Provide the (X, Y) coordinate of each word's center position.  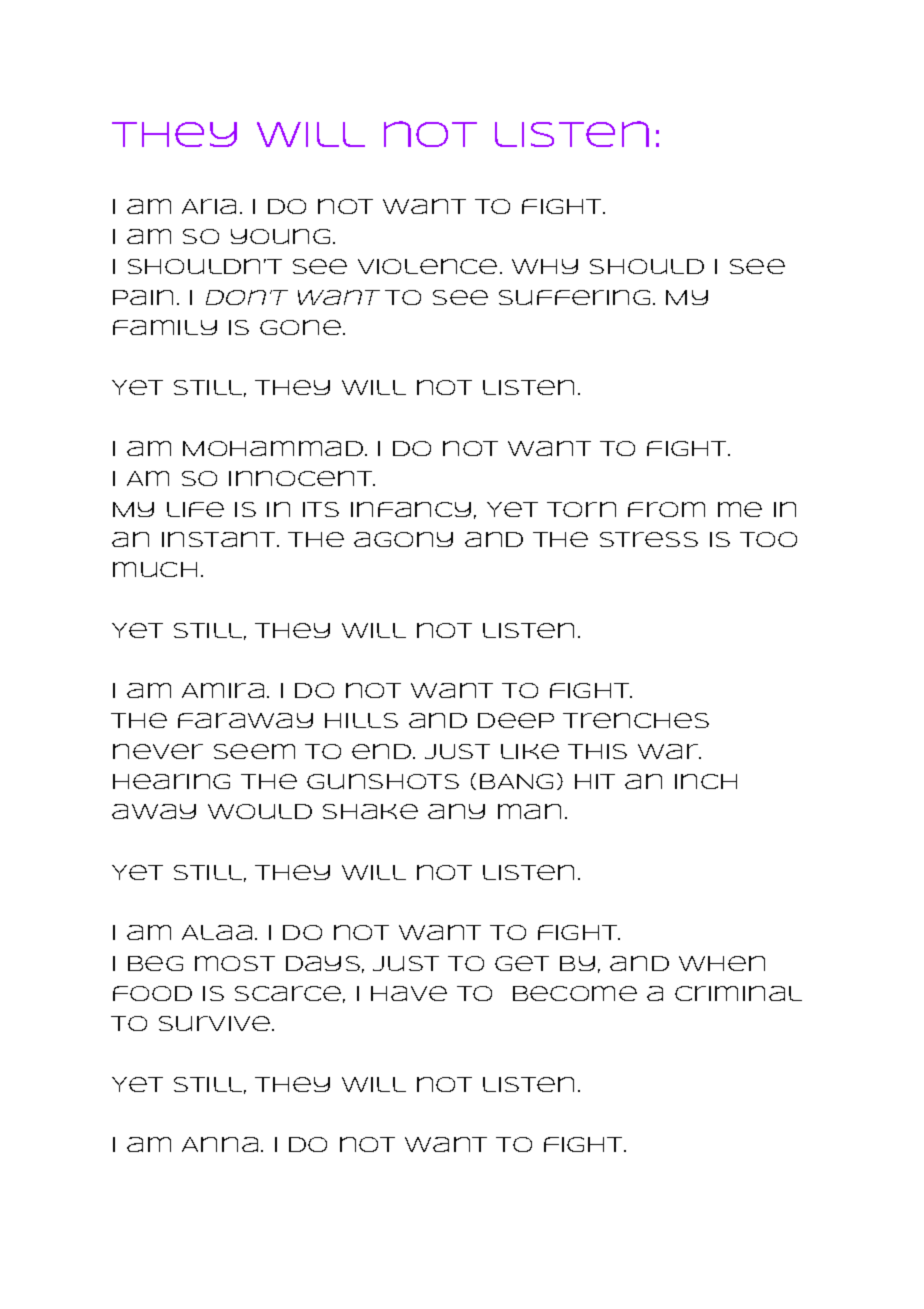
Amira (223, 690)
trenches (636, 720)
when (722, 963)
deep (516, 720)
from (666, 509)
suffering (574, 297)
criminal (738, 993)
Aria (209, 206)
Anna (220, 1144)
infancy (411, 509)
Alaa (217, 932)
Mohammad (273, 448)
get (522, 963)
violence (427, 266)
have (409, 993)
